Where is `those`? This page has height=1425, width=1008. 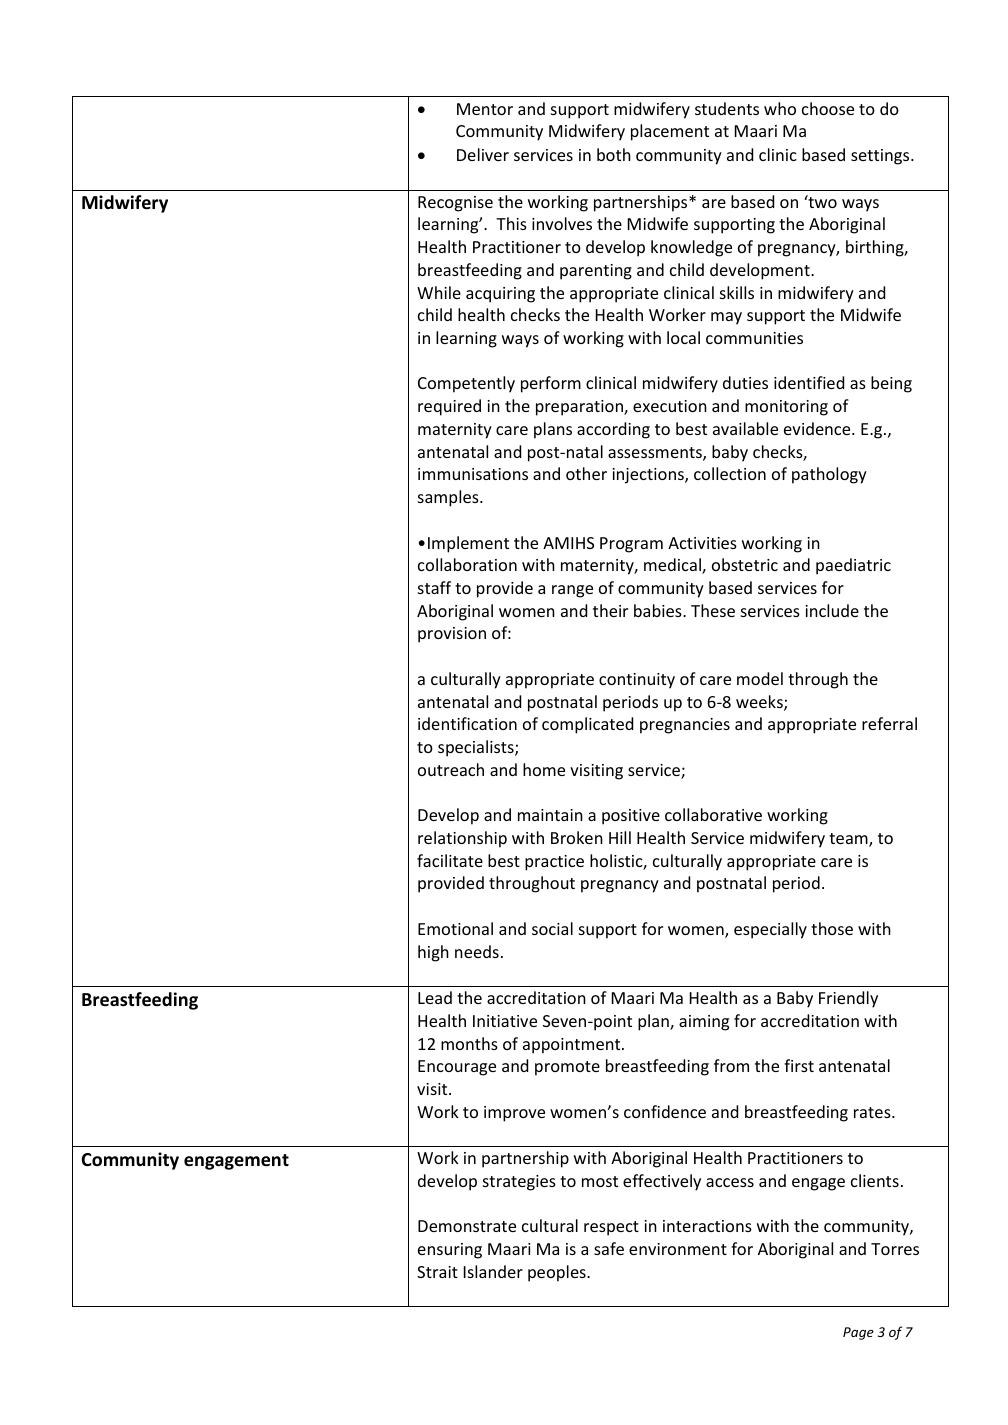
those is located at coordinates (832, 928).
